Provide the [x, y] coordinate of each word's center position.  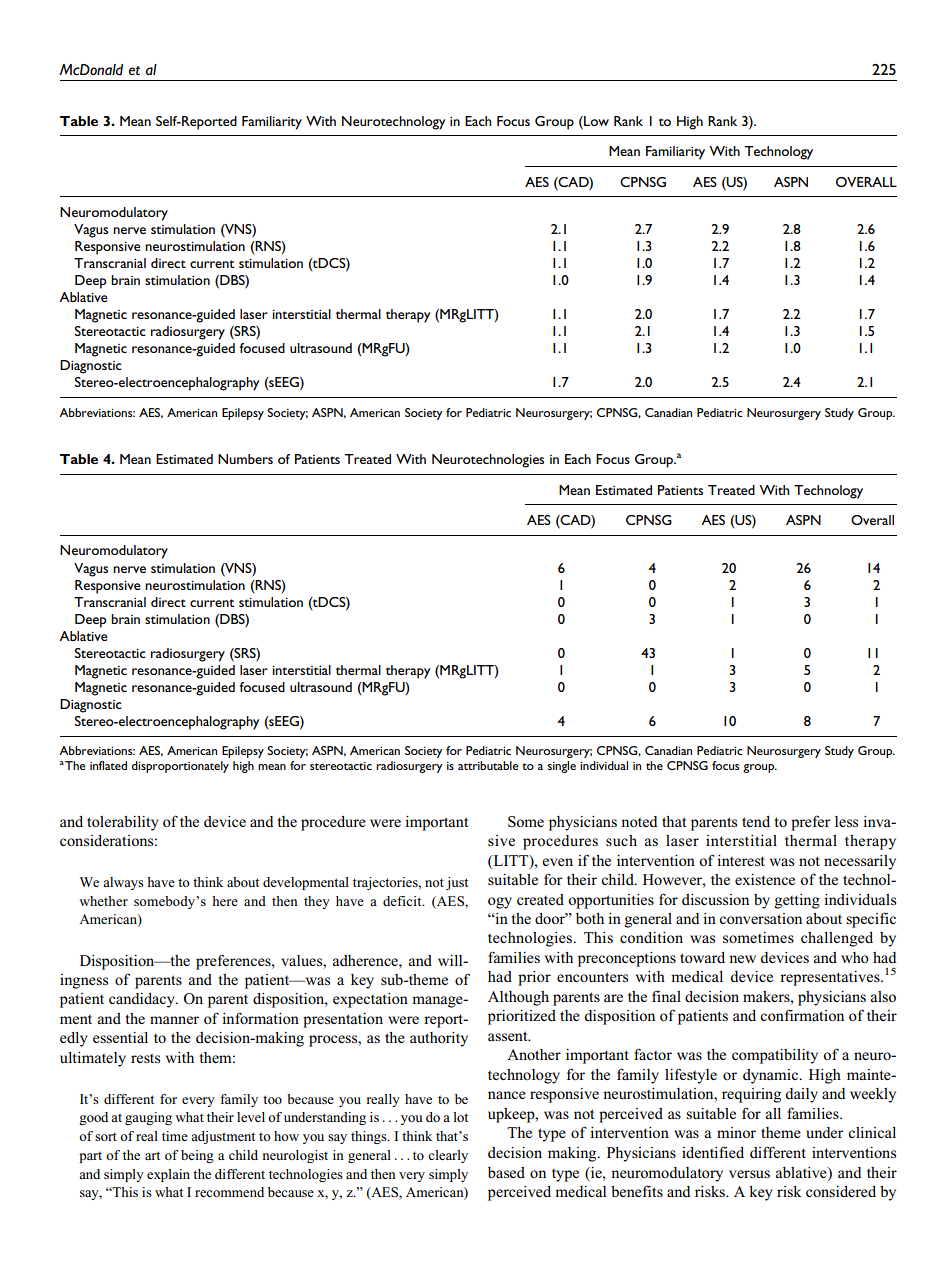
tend [756, 821]
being [197, 1156]
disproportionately [180, 767]
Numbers [245, 459]
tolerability [123, 823]
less [846, 821]
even [557, 862]
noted [639, 821]
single [562, 767]
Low [595, 121]
